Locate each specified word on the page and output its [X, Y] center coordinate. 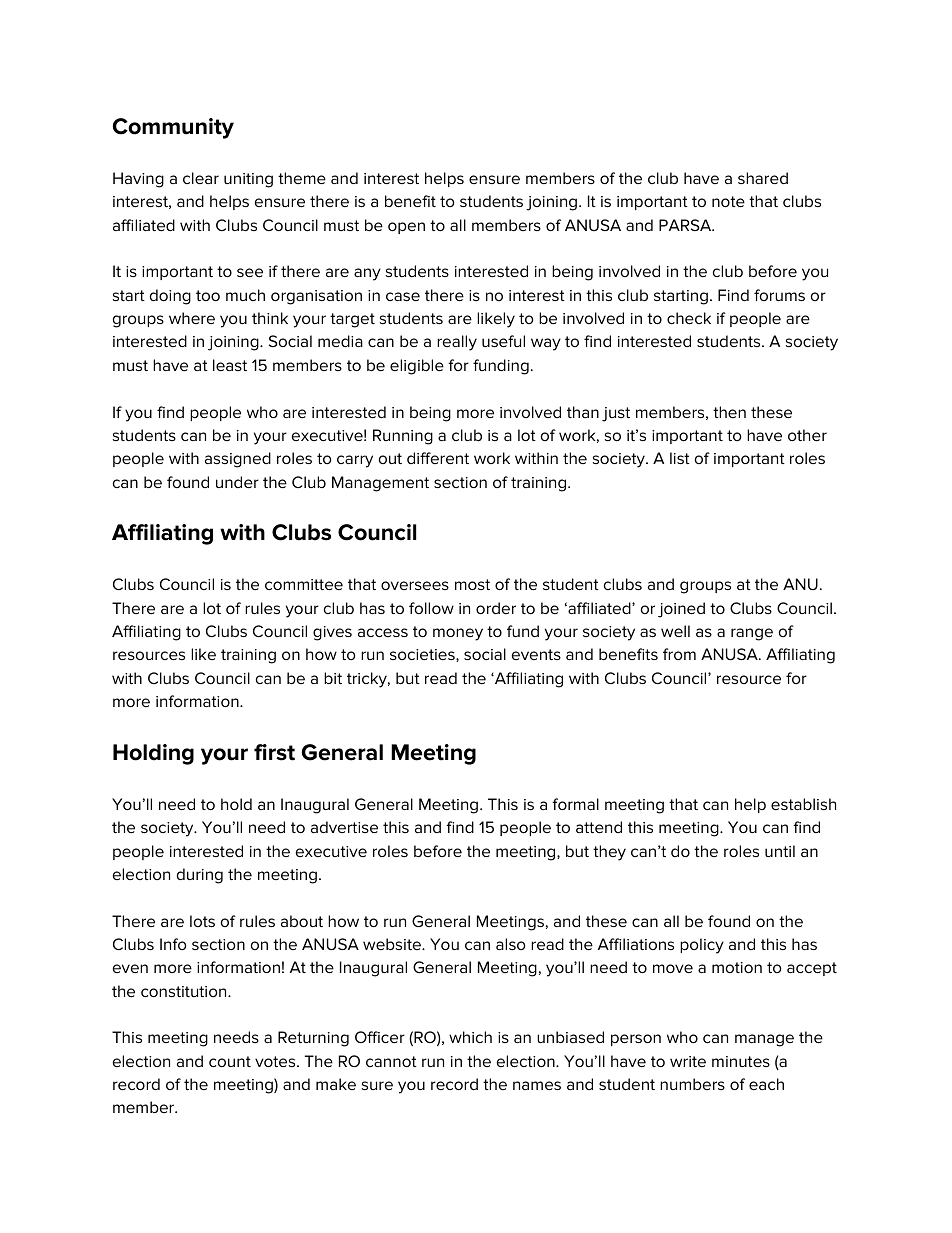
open [406, 228]
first [274, 752]
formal [575, 804]
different [438, 458]
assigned [238, 460]
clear [201, 178]
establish [803, 804]
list [680, 458]
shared [763, 178]
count [230, 1061]
